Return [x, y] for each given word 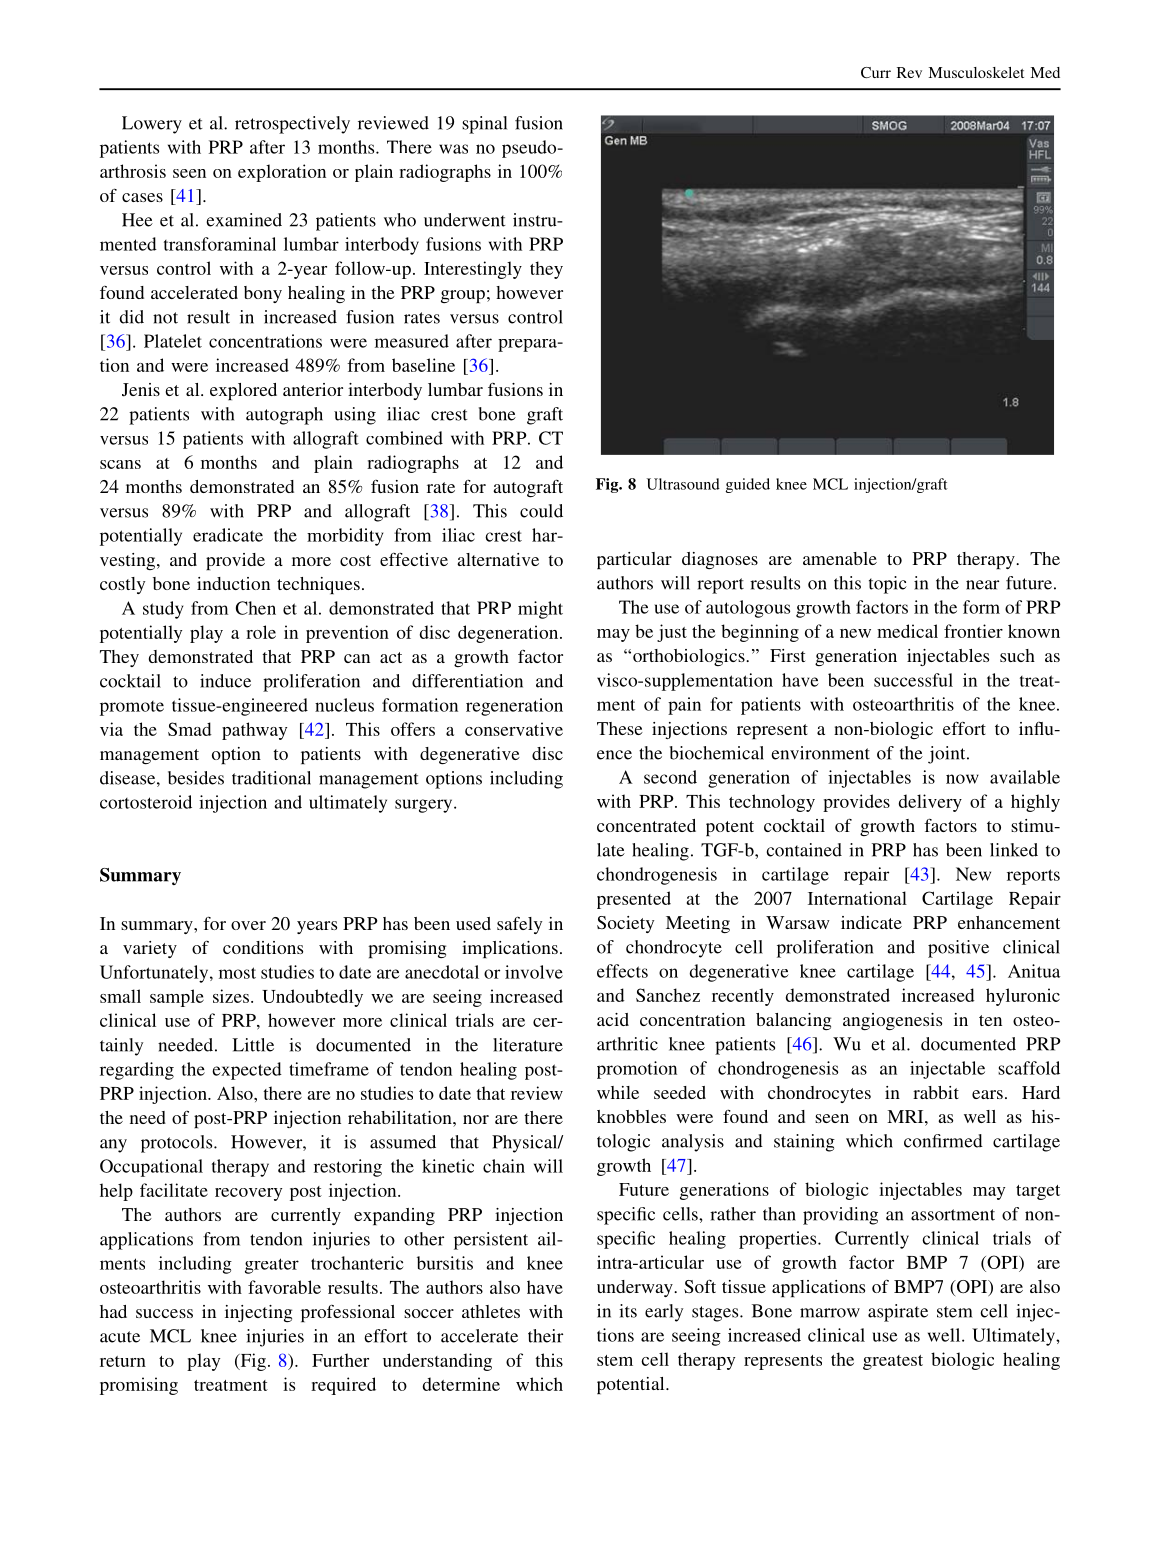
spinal [484, 125]
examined [244, 220]
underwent [465, 220]
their [545, 1336]
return [123, 1361]
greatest [893, 1362]
